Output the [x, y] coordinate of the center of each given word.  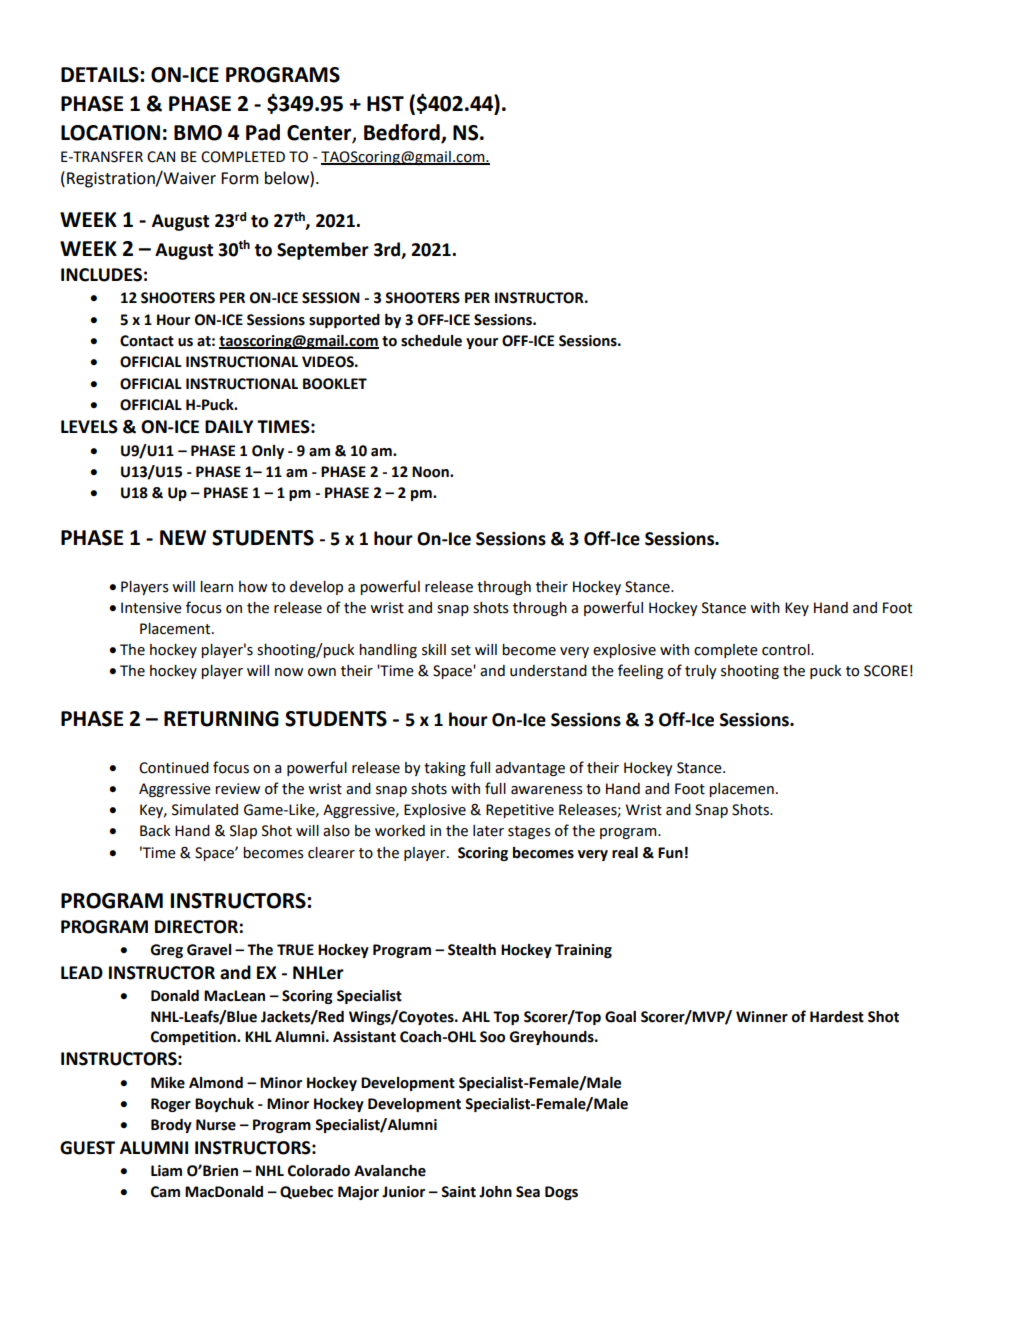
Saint [458, 1192]
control [787, 650]
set [461, 650]
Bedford [403, 133]
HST [385, 104]
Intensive [151, 608]
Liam [166, 1171]
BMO [198, 133]
